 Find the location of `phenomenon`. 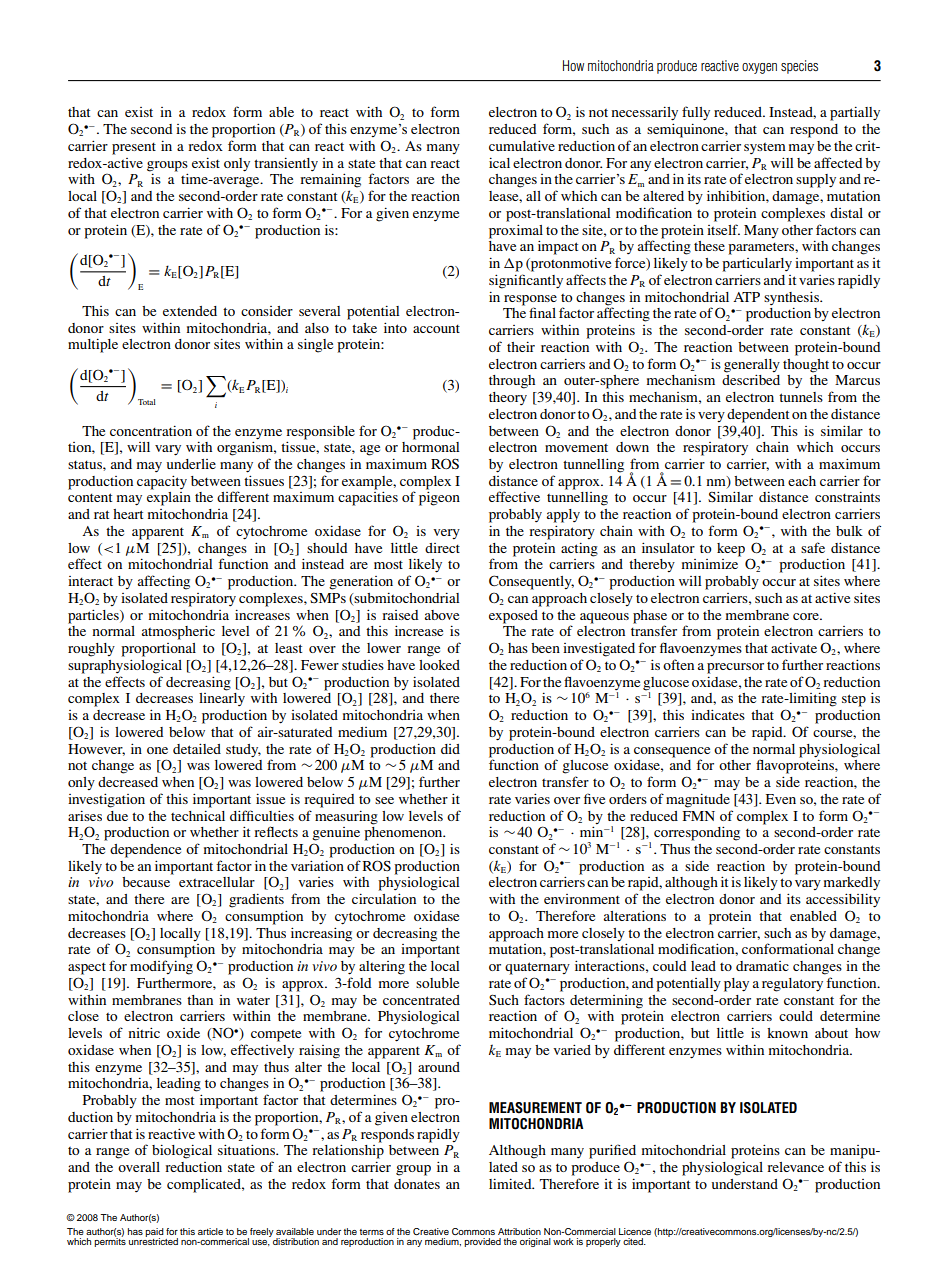

phenomenon is located at coordinates (404, 832).
